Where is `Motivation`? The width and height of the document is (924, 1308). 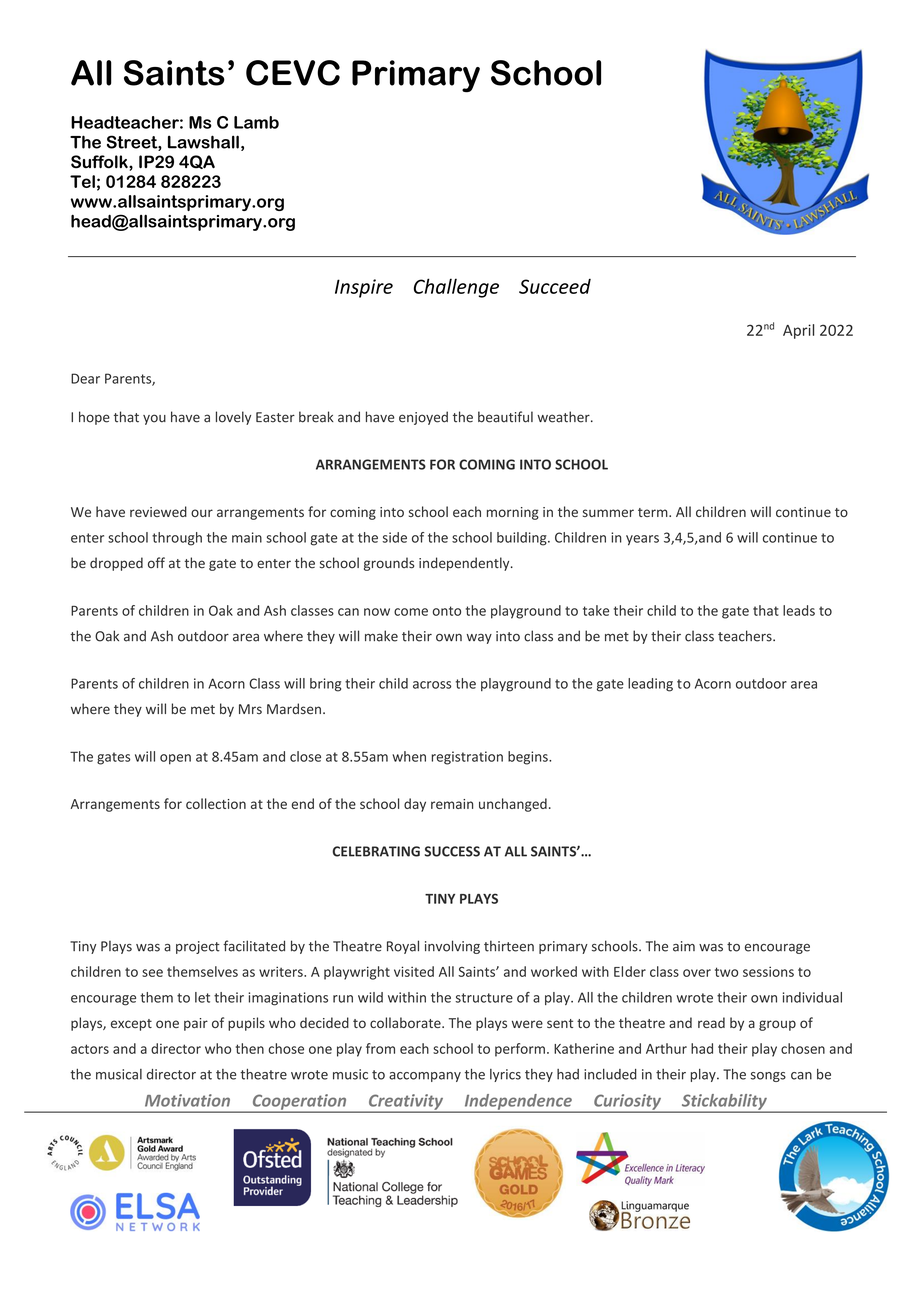
Motivation is located at coordinates (187, 1100).
